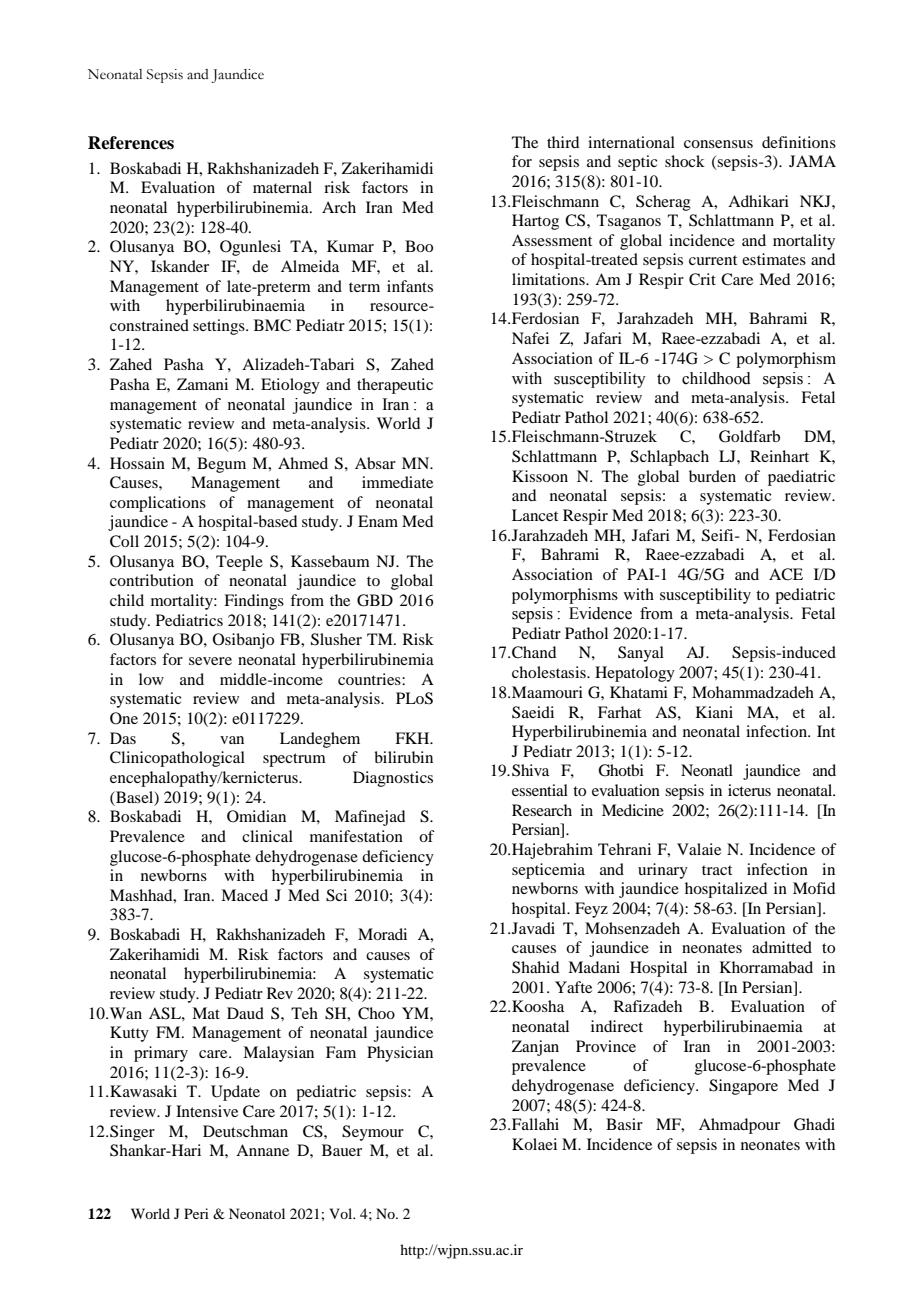 The width and height of the screenshot is (924, 1308). Describe the element at coordinates (535, 515) in the screenshot. I see `Lancet` at that location.
